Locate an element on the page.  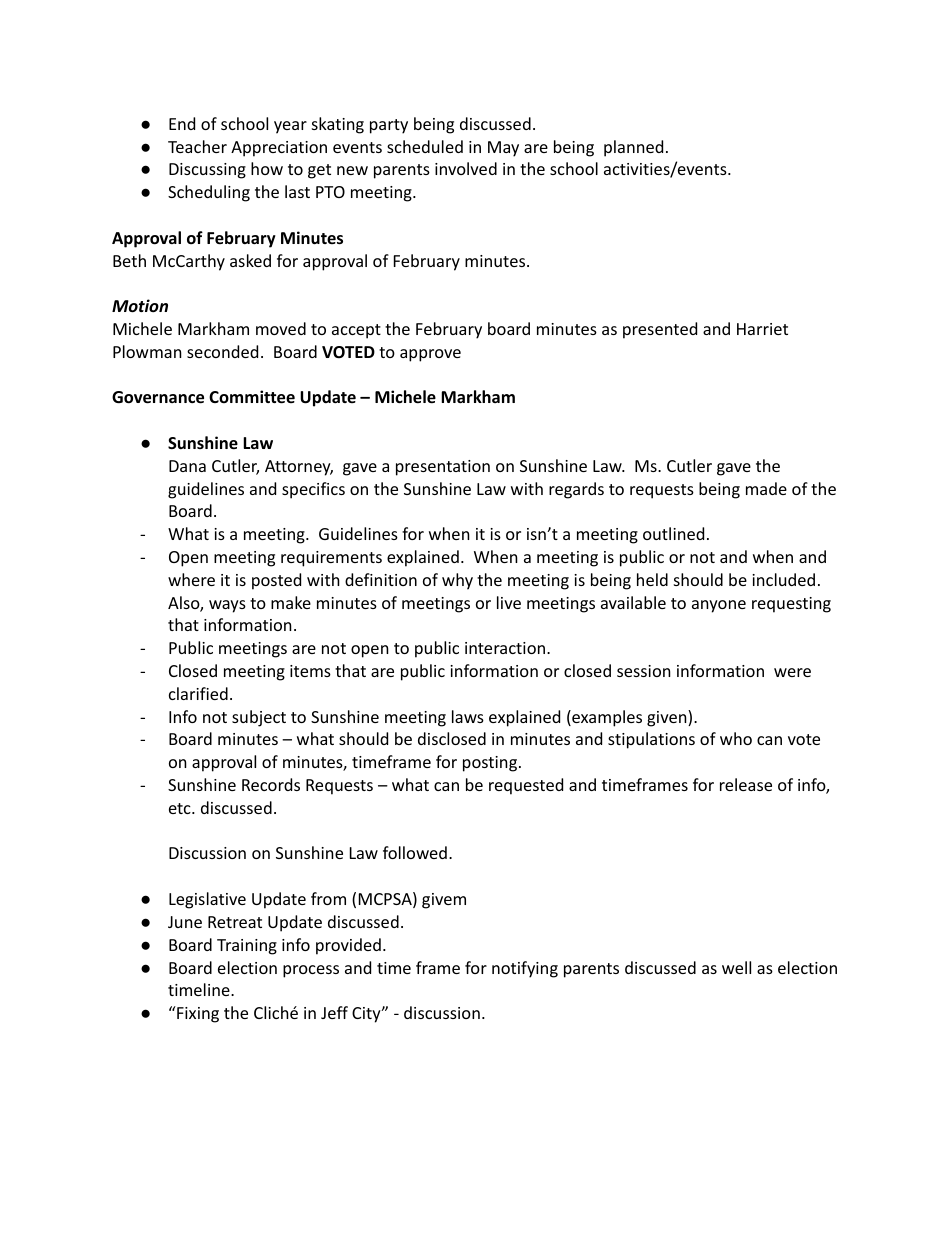
Fixing is located at coordinates (197, 1014).
